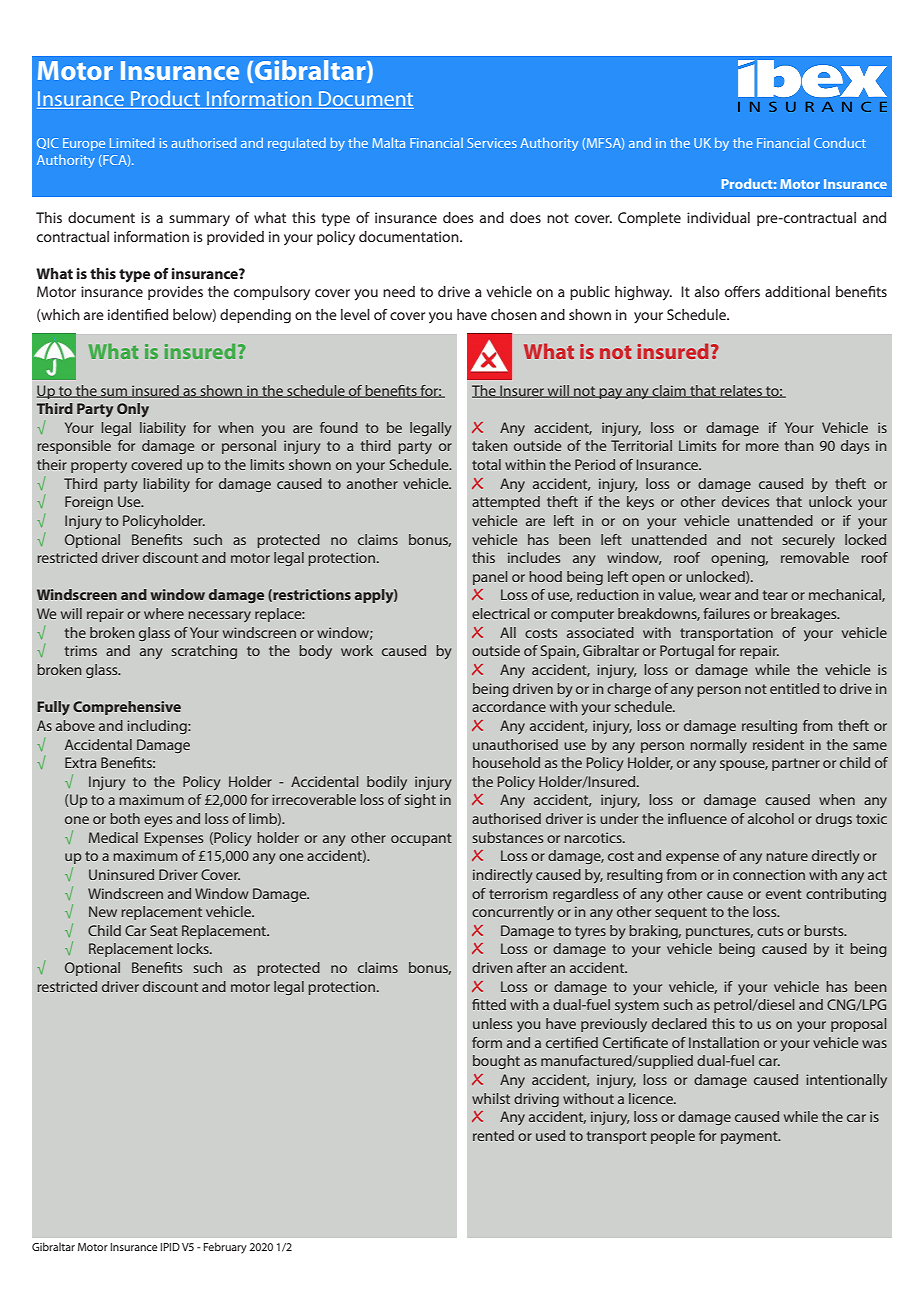 The image size is (924, 1294). Describe the element at coordinates (133, 410) in the image. I see `Only` at that location.
